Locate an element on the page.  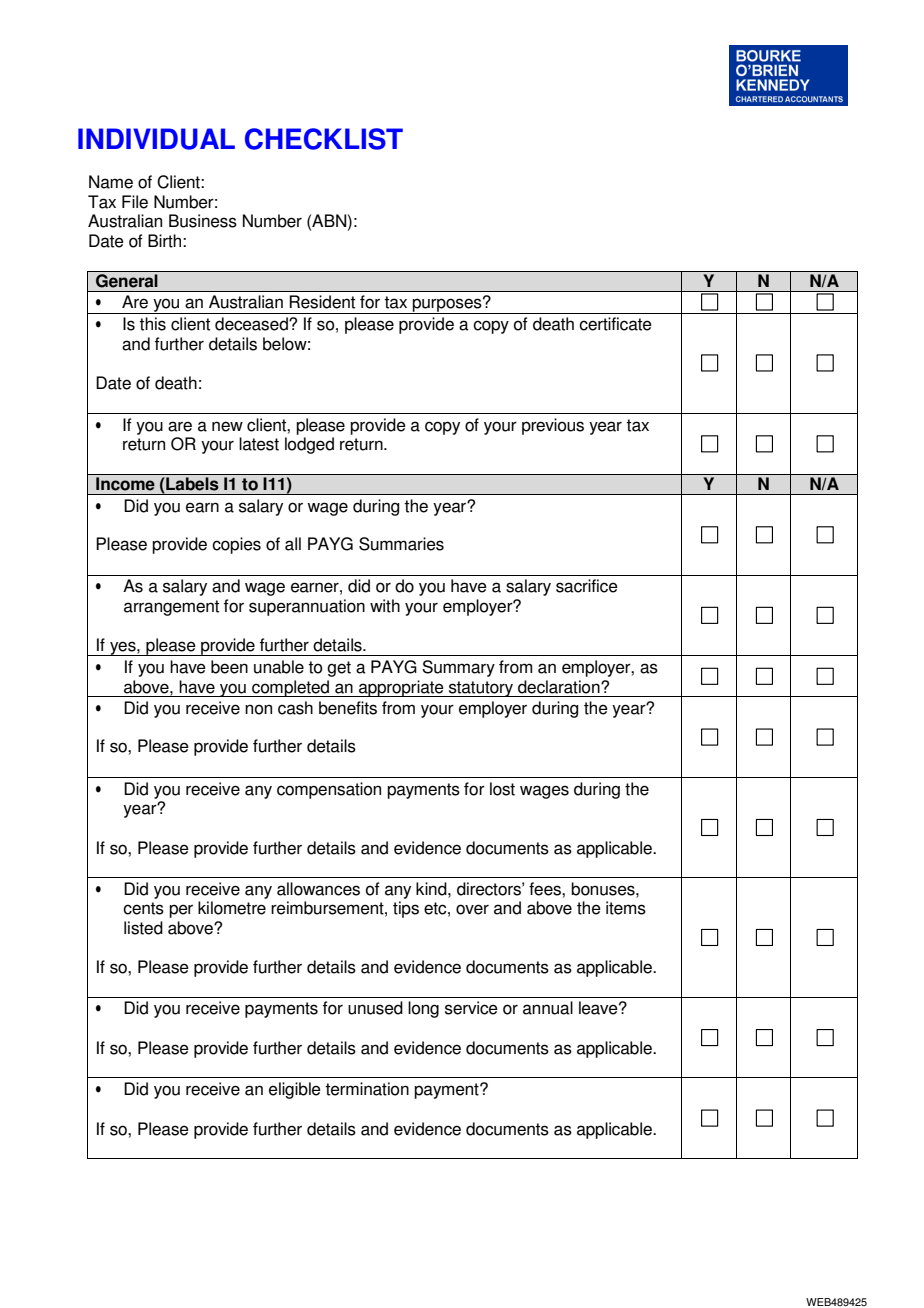
compensation is located at coordinates (329, 790).
